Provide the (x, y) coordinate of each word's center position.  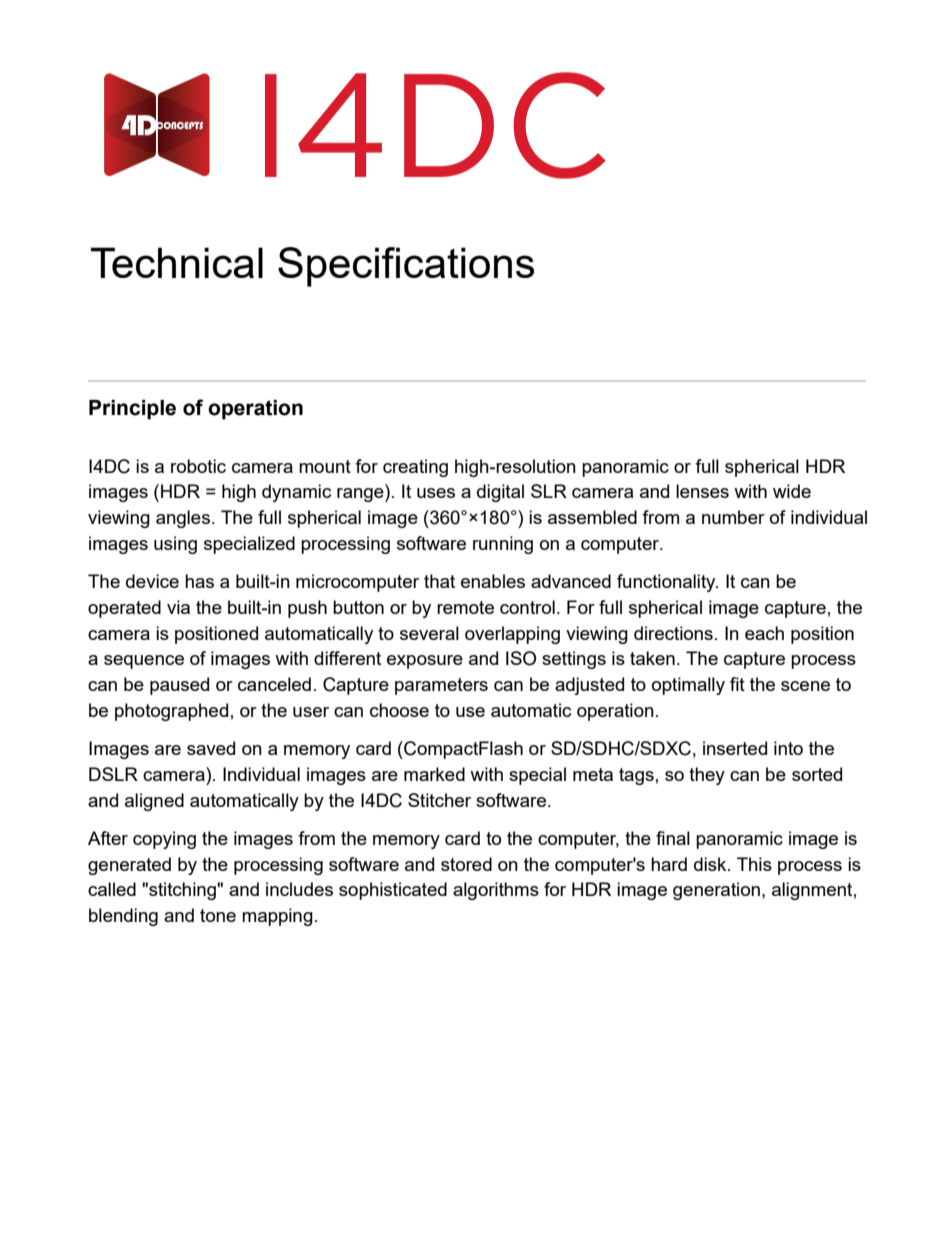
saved (211, 748)
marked (434, 774)
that (439, 581)
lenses (702, 491)
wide (792, 491)
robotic (198, 466)
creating (415, 468)
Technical (177, 262)
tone (218, 915)
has (199, 581)
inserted (735, 748)
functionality (667, 583)
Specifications (406, 267)
